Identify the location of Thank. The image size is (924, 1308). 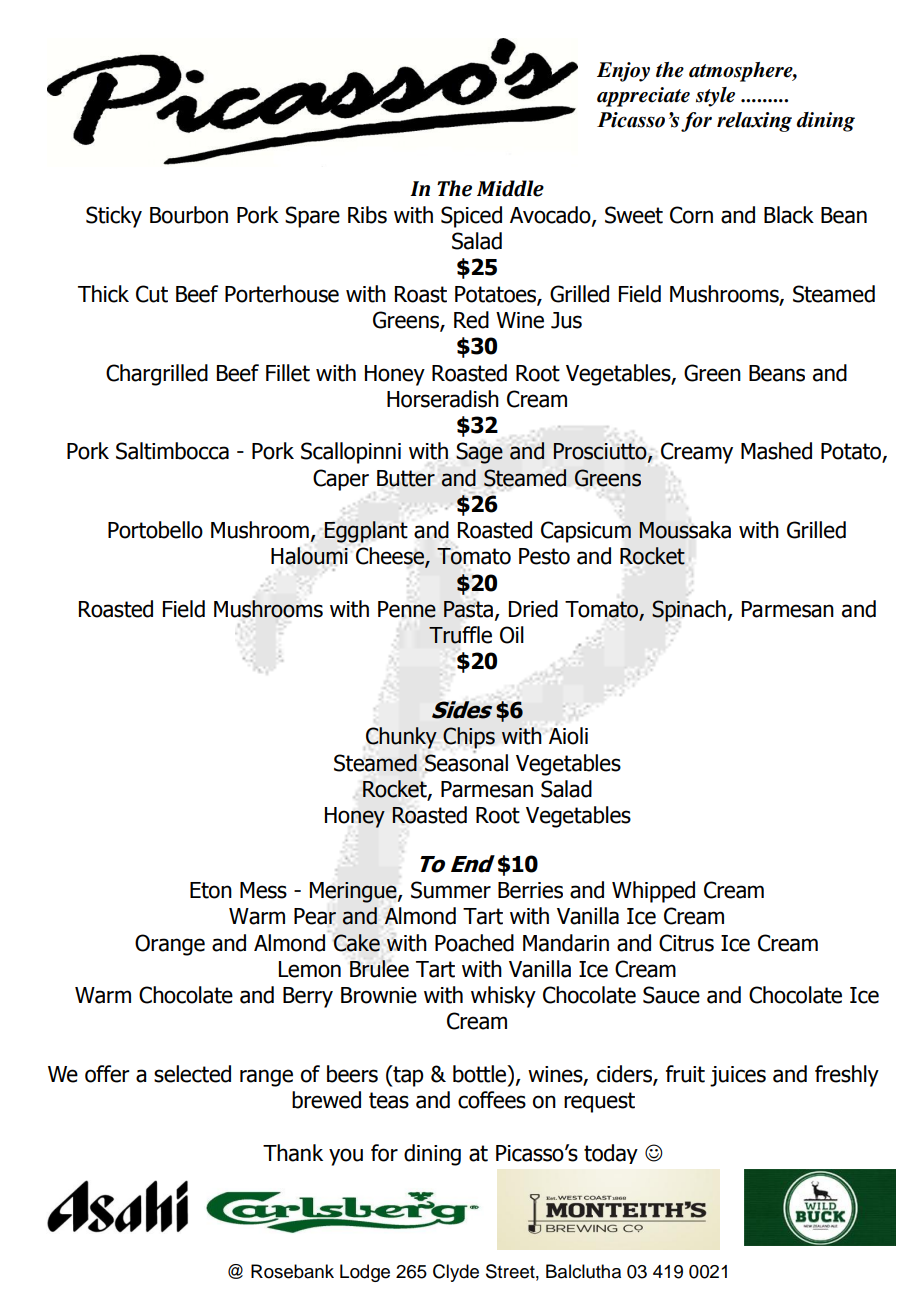
(293, 1153).
